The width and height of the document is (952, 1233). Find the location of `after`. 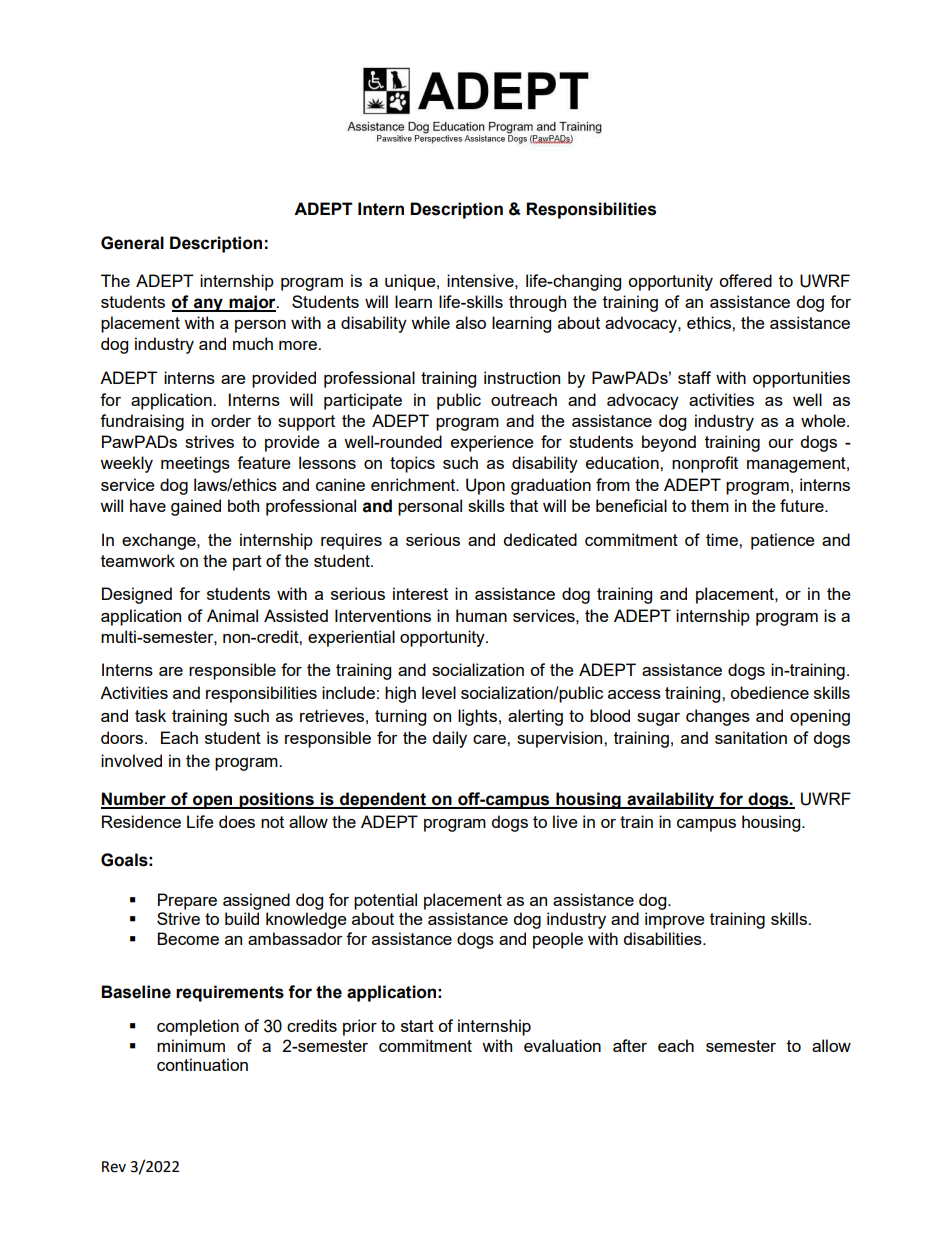

after is located at coordinates (630, 1045).
